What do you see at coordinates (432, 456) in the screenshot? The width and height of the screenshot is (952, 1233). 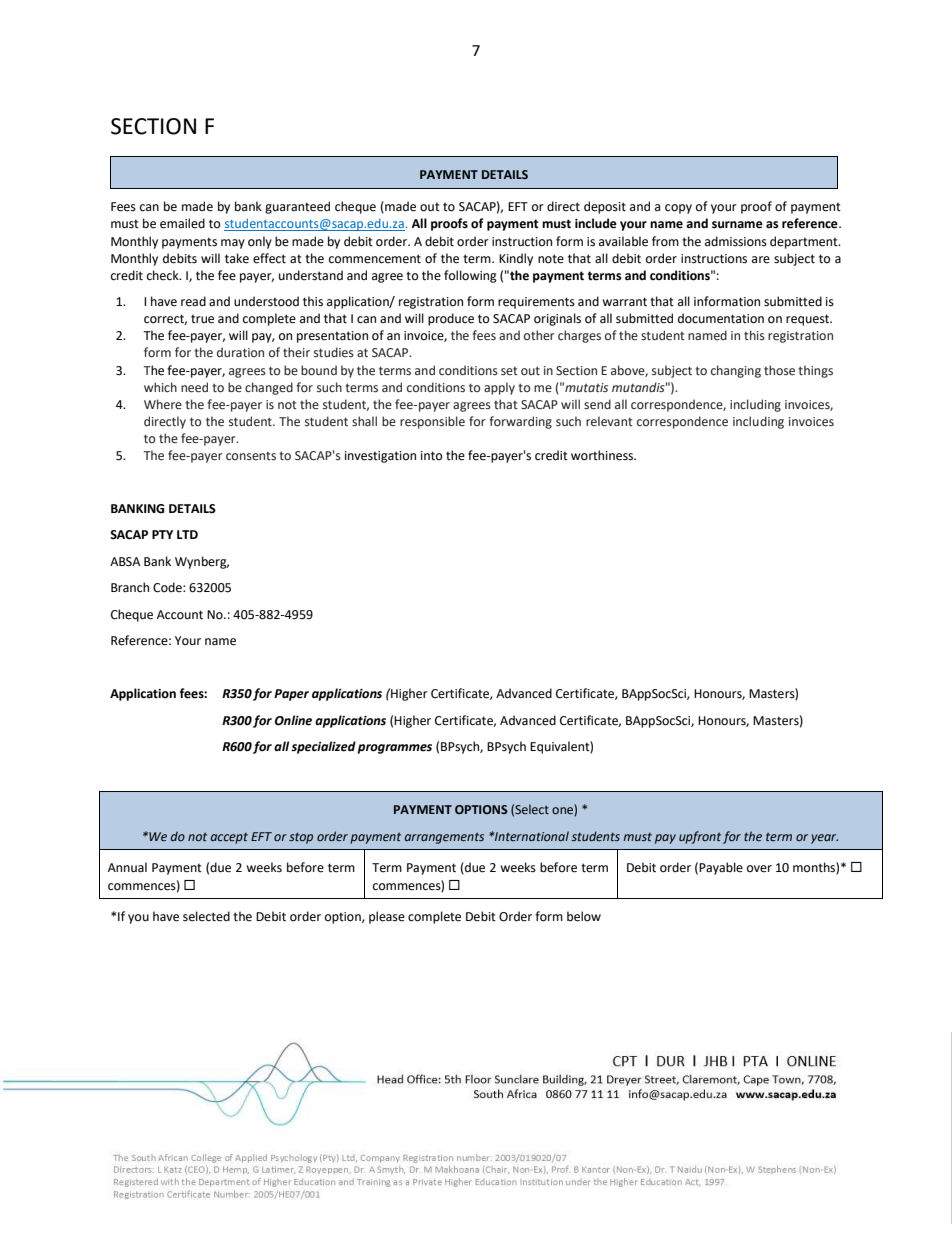 I see `into` at bounding box center [432, 456].
